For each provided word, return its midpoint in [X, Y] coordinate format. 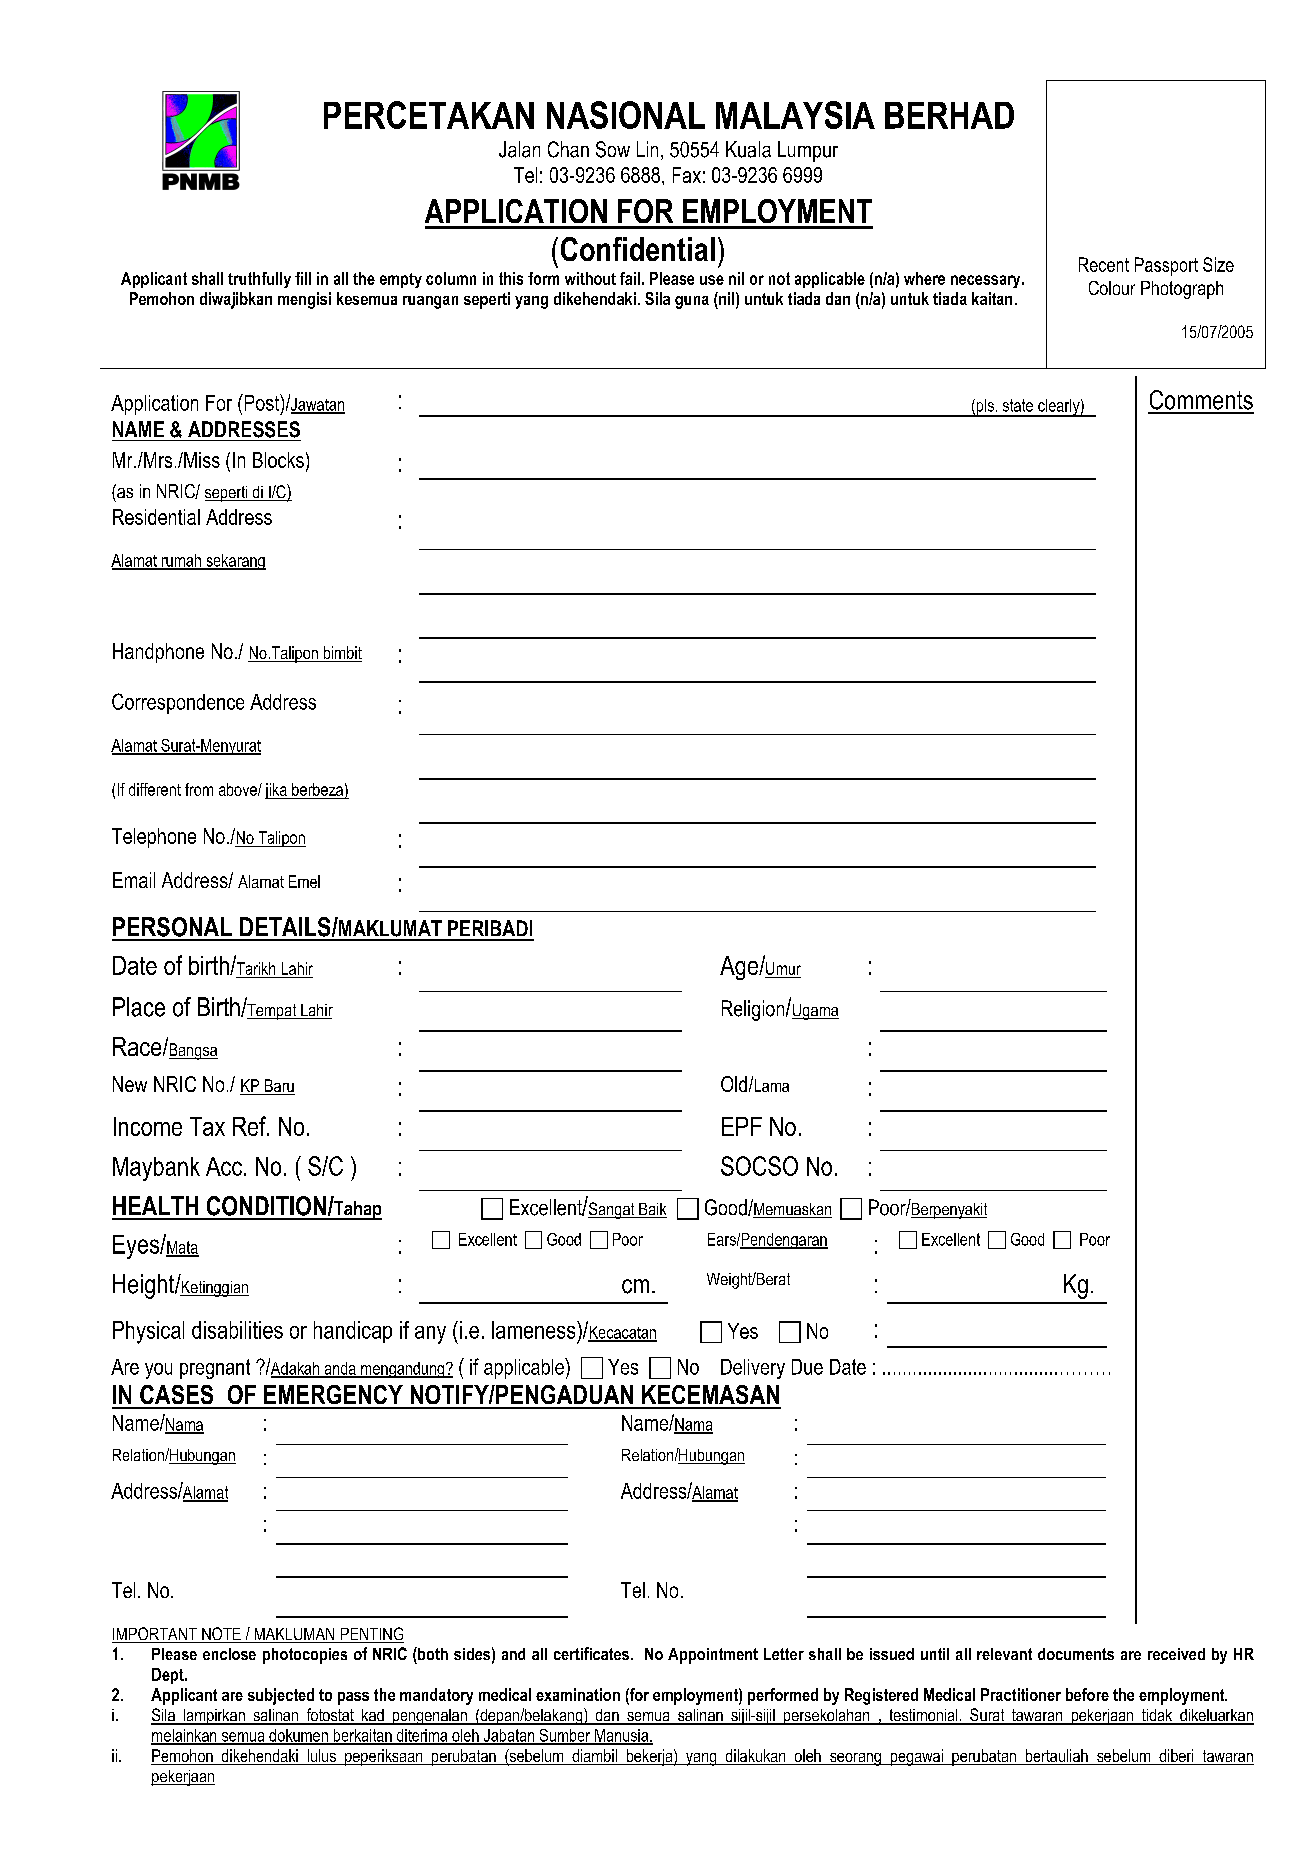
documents [1076, 1654]
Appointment [713, 1656]
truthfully [259, 280]
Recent [1104, 264]
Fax [687, 175]
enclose [229, 1654]
